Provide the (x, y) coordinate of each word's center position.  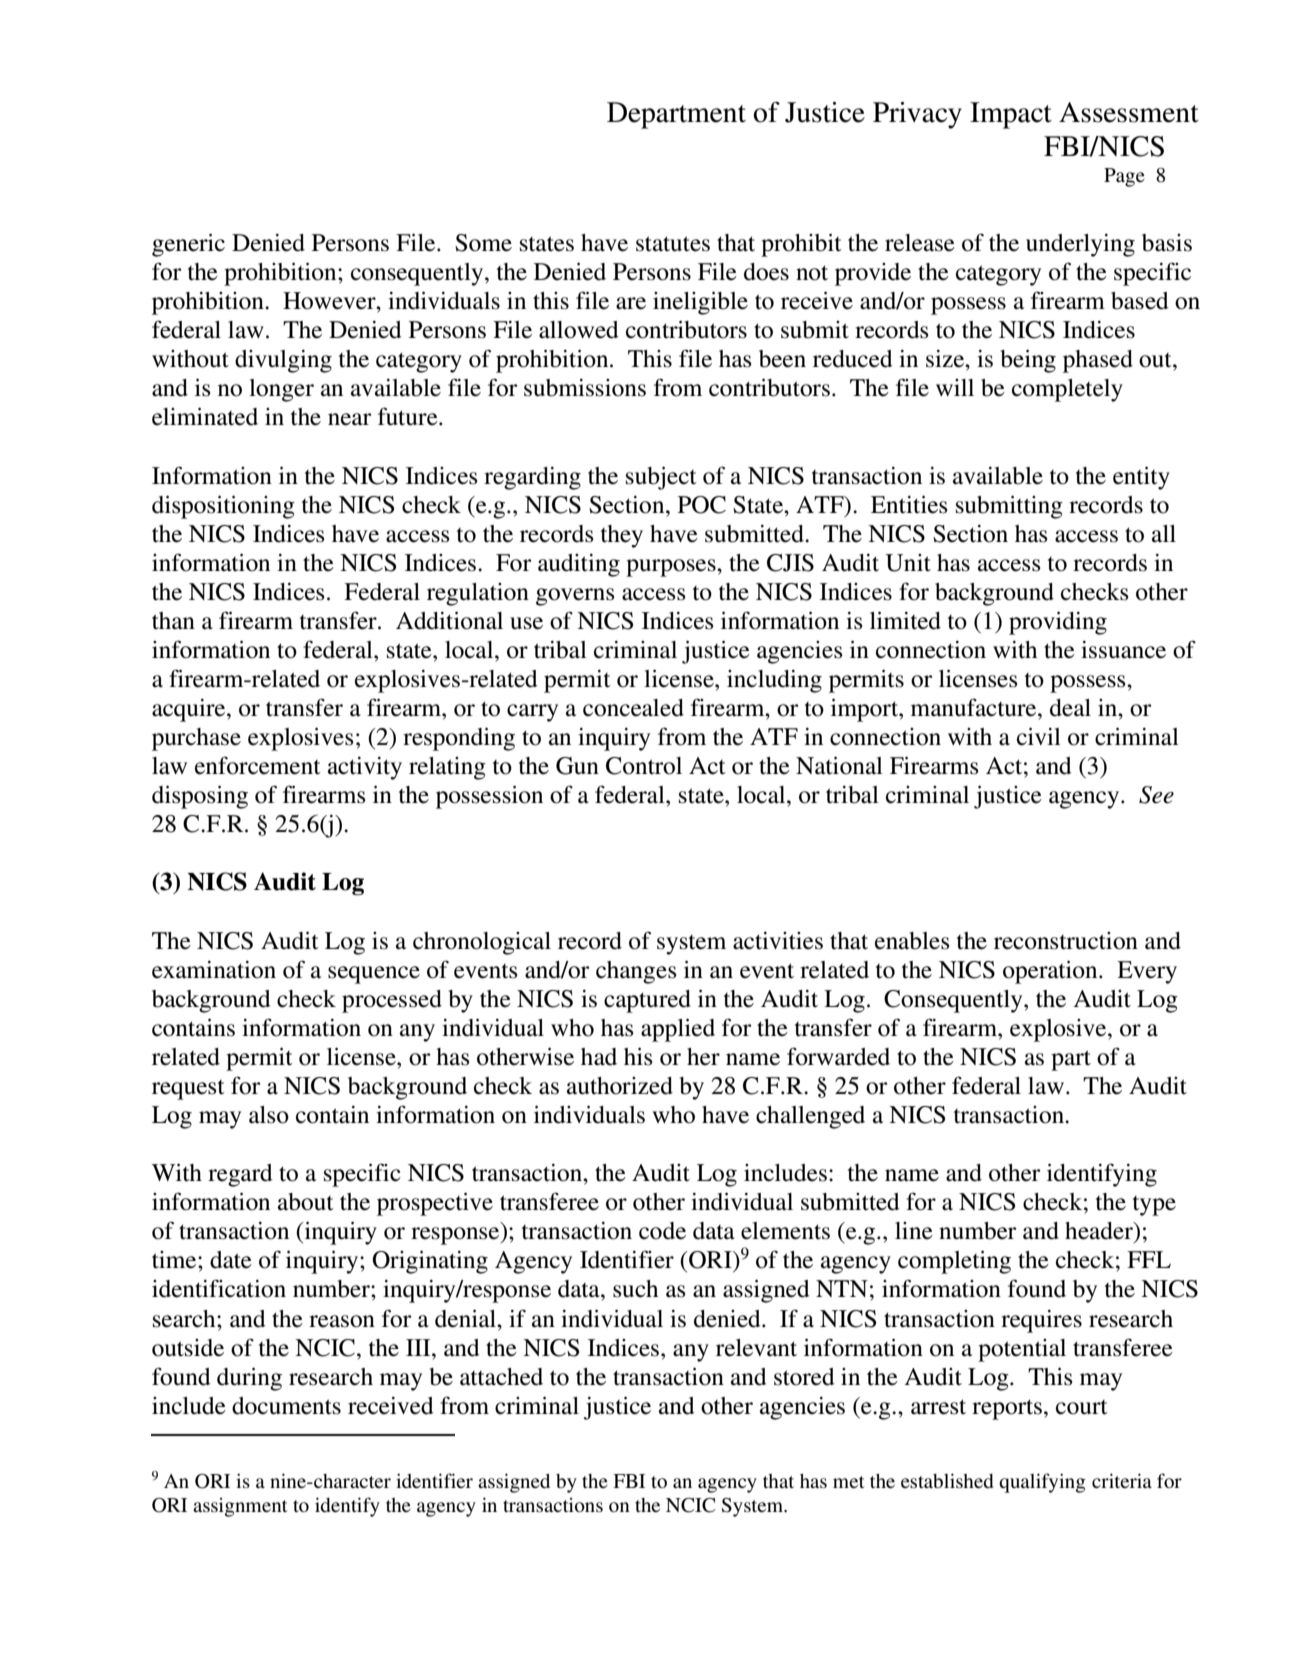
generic (188, 245)
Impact (1011, 115)
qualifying (1042, 1483)
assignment (240, 1507)
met (848, 1482)
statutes (673, 244)
